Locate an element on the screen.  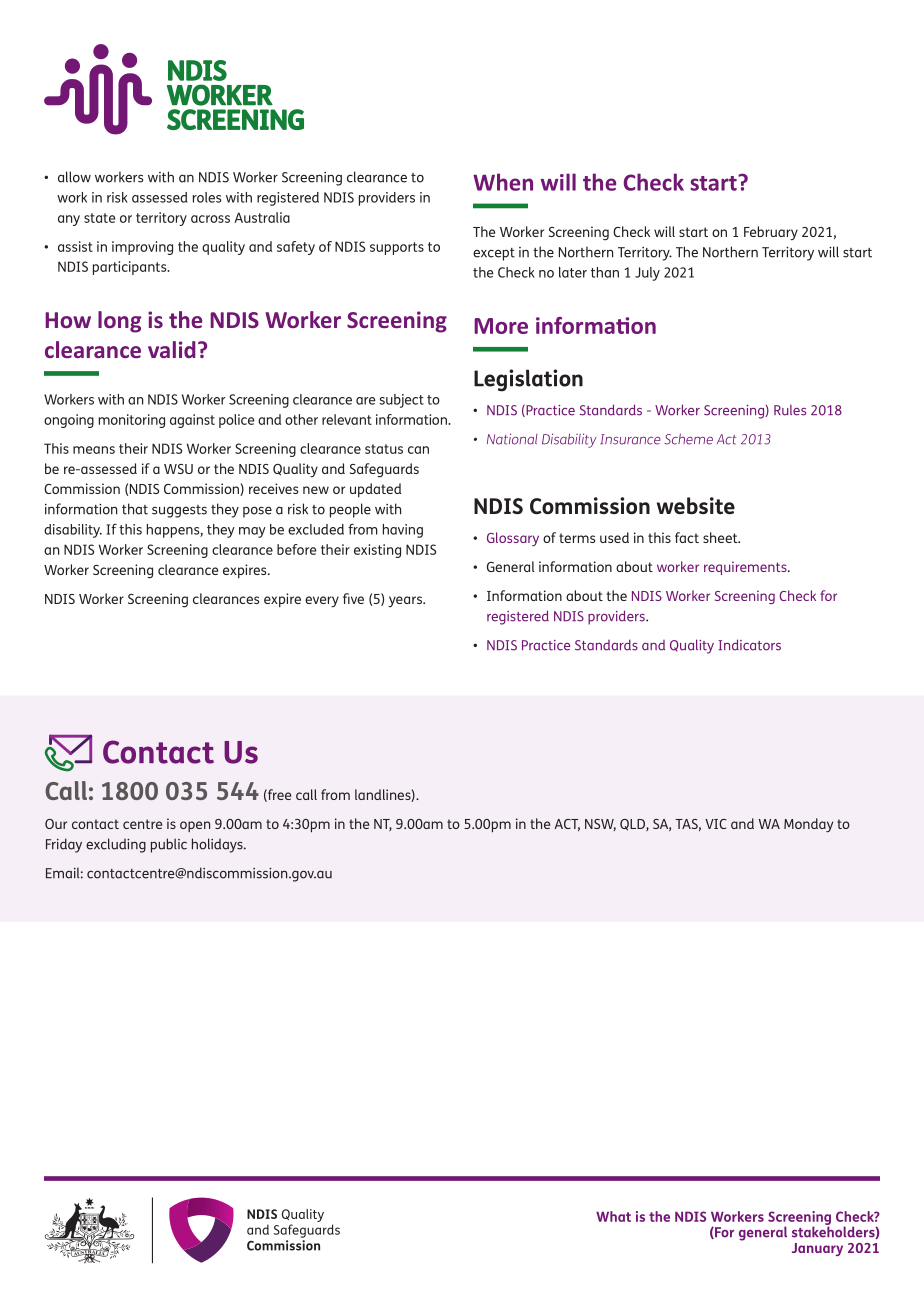
state is located at coordinates (99, 218).
